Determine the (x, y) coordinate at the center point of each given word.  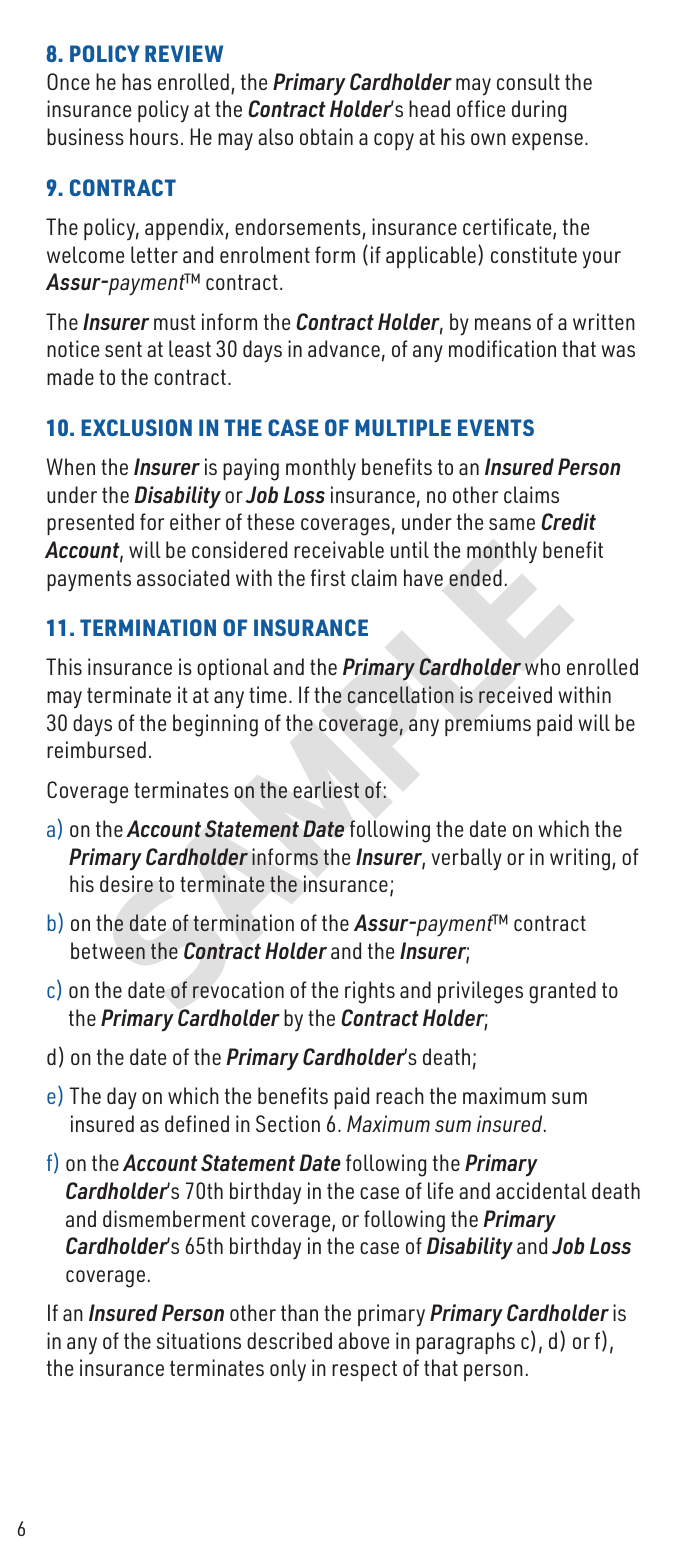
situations (199, 1340)
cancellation (401, 694)
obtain (326, 136)
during (539, 111)
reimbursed (96, 749)
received (515, 695)
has (137, 81)
